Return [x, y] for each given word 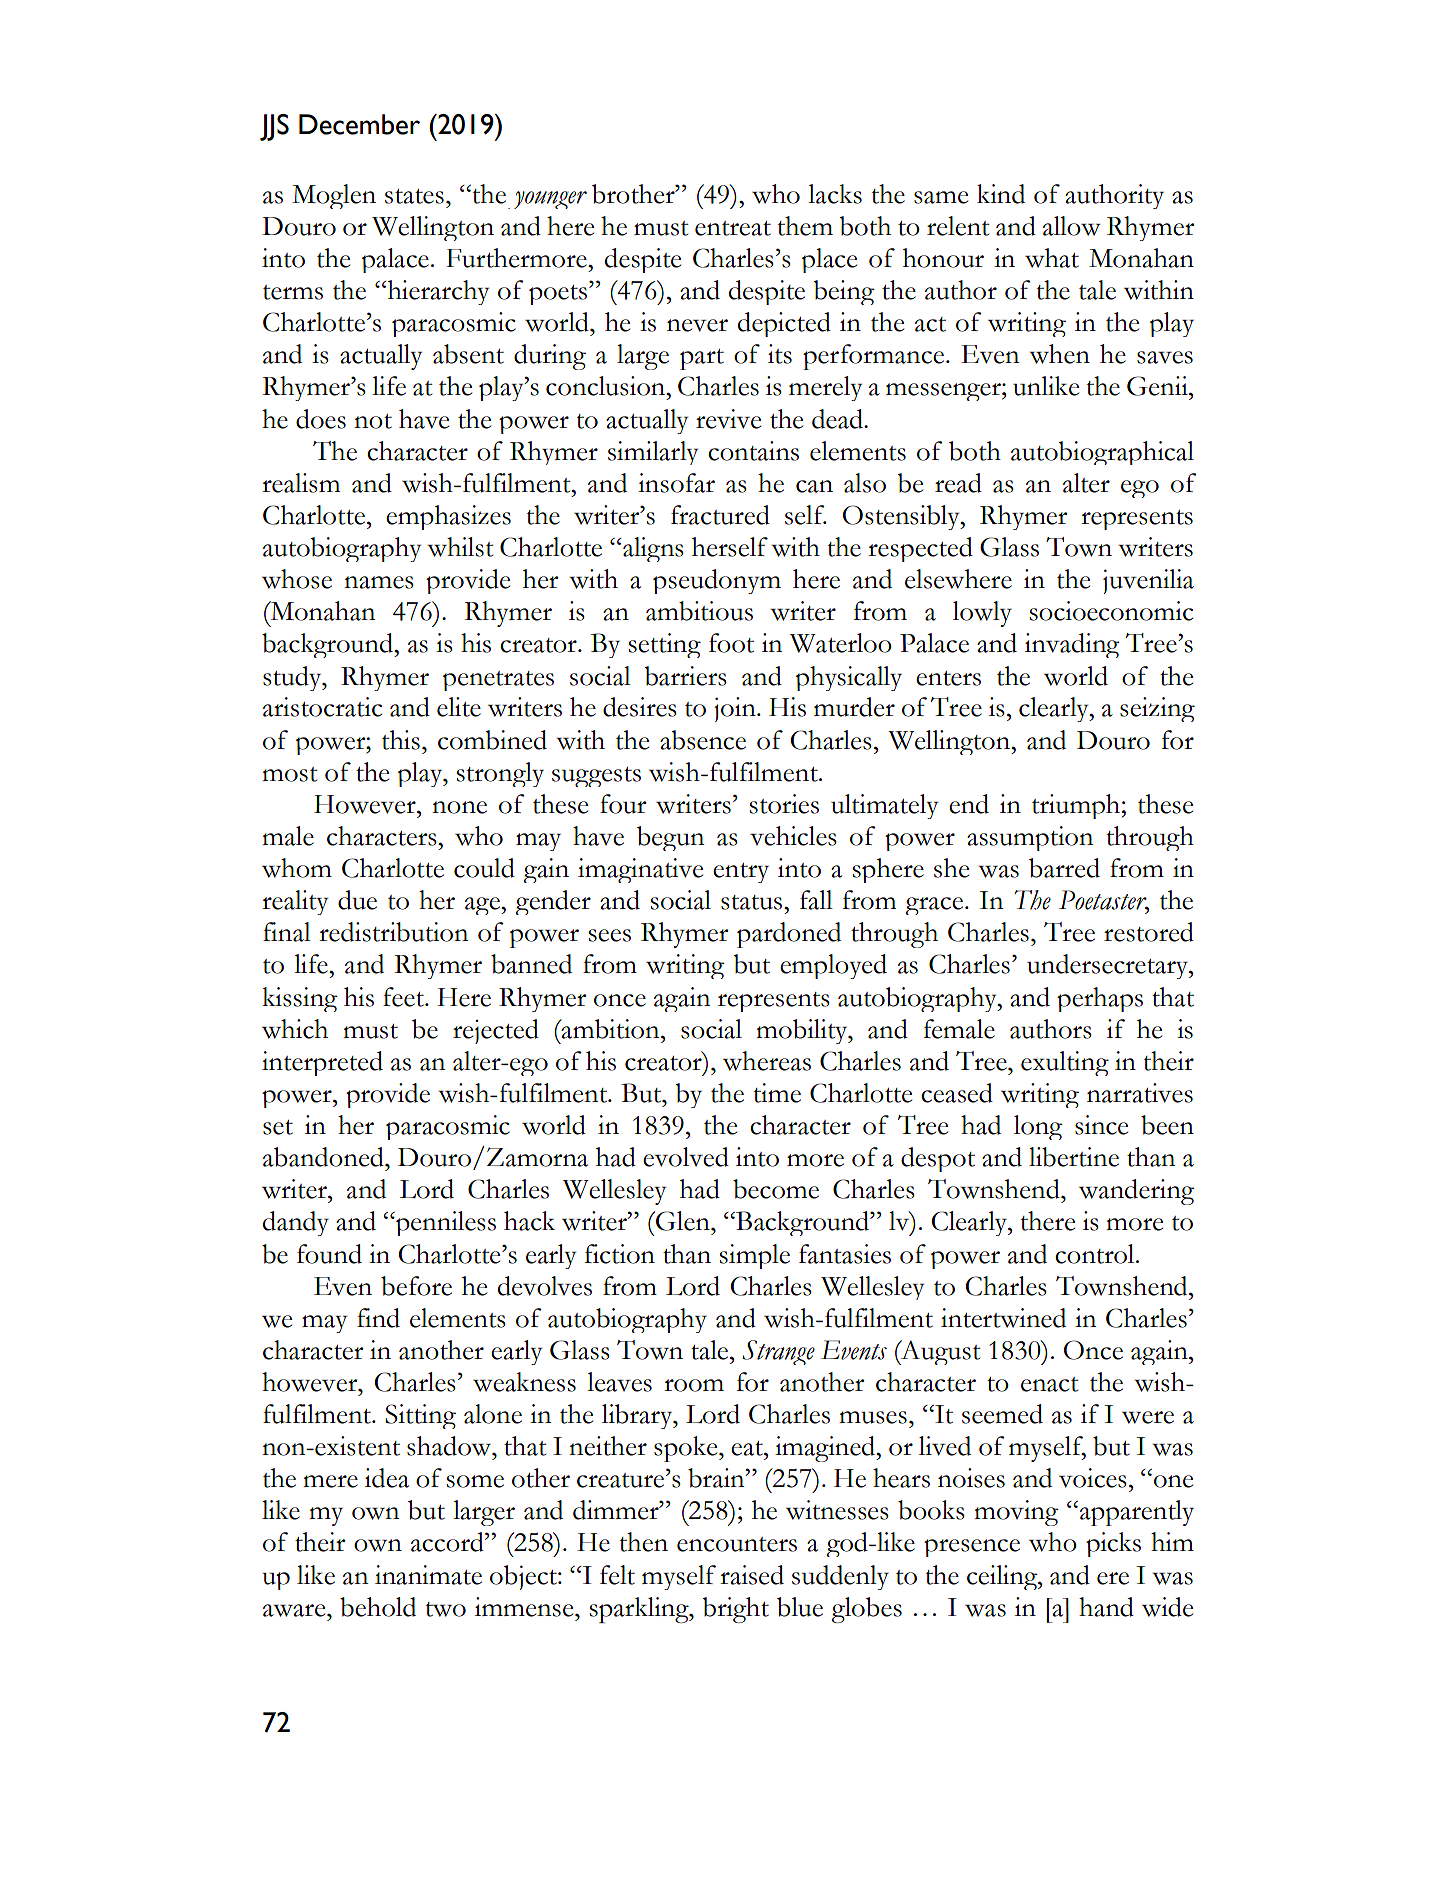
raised [752, 1575]
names [379, 582]
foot [731, 643]
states [414, 196]
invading [1072, 645]
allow [1072, 226]
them [805, 226]
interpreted [322, 1063]
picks [1113, 1544]
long [1038, 1127]
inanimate [428, 1575]
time [777, 1093]
